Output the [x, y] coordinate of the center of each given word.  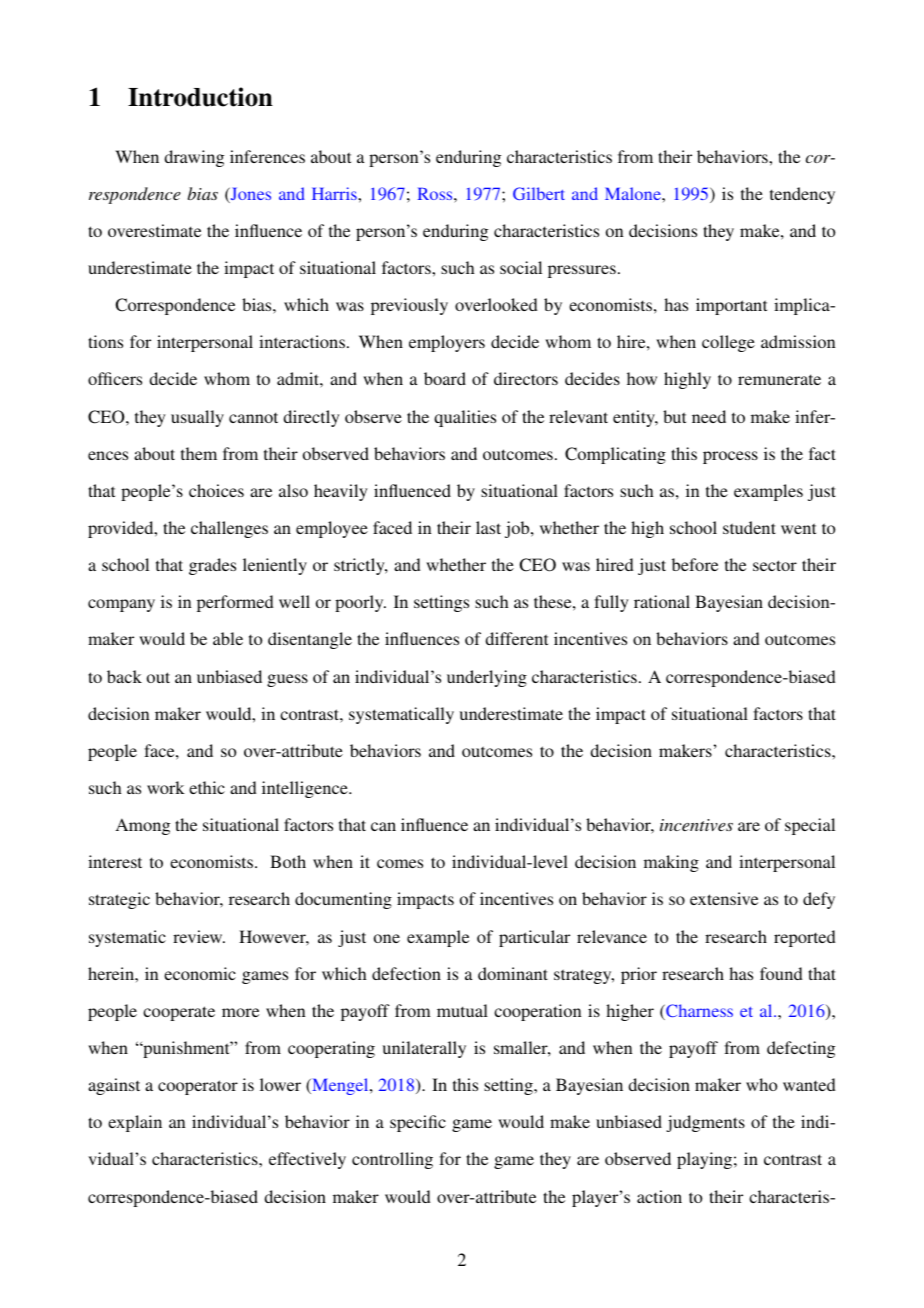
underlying [487, 678]
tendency [802, 195]
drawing [194, 158]
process [730, 457]
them [199, 453]
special [810, 826]
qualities [465, 418]
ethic [207, 787]
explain [135, 1123]
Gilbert [539, 193]
